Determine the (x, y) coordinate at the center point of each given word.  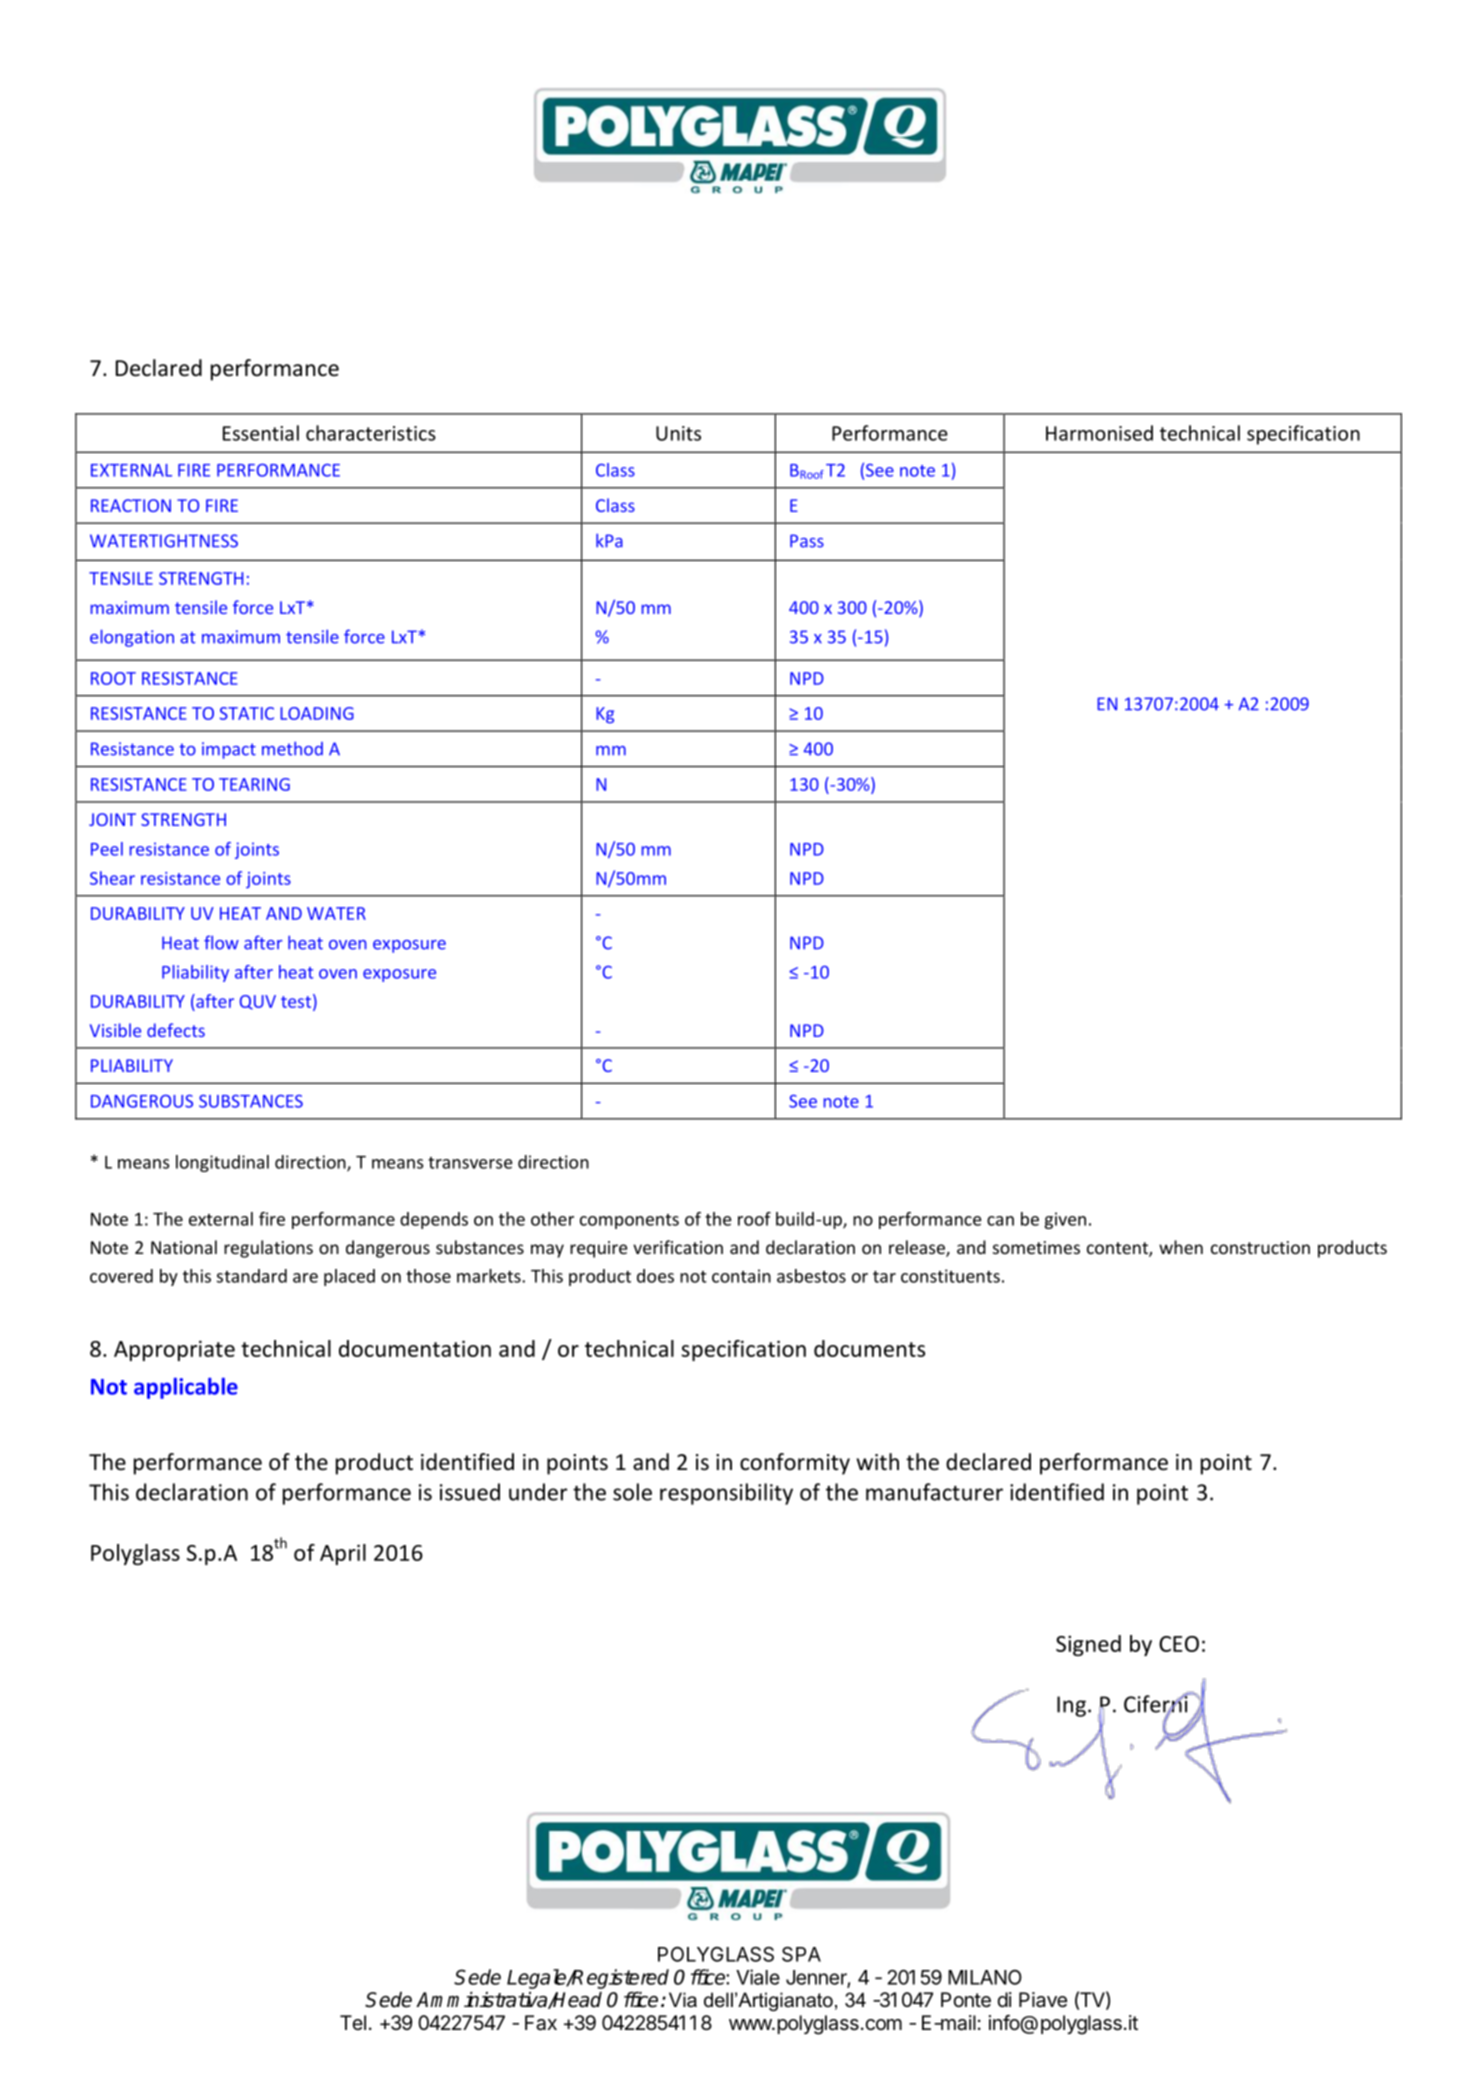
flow (221, 942)
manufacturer (934, 1492)
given (1065, 1220)
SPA (801, 1954)
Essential (261, 433)
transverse (470, 1163)
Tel (353, 2022)
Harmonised (1099, 433)
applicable (186, 1388)
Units (678, 433)
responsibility (726, 1494)
